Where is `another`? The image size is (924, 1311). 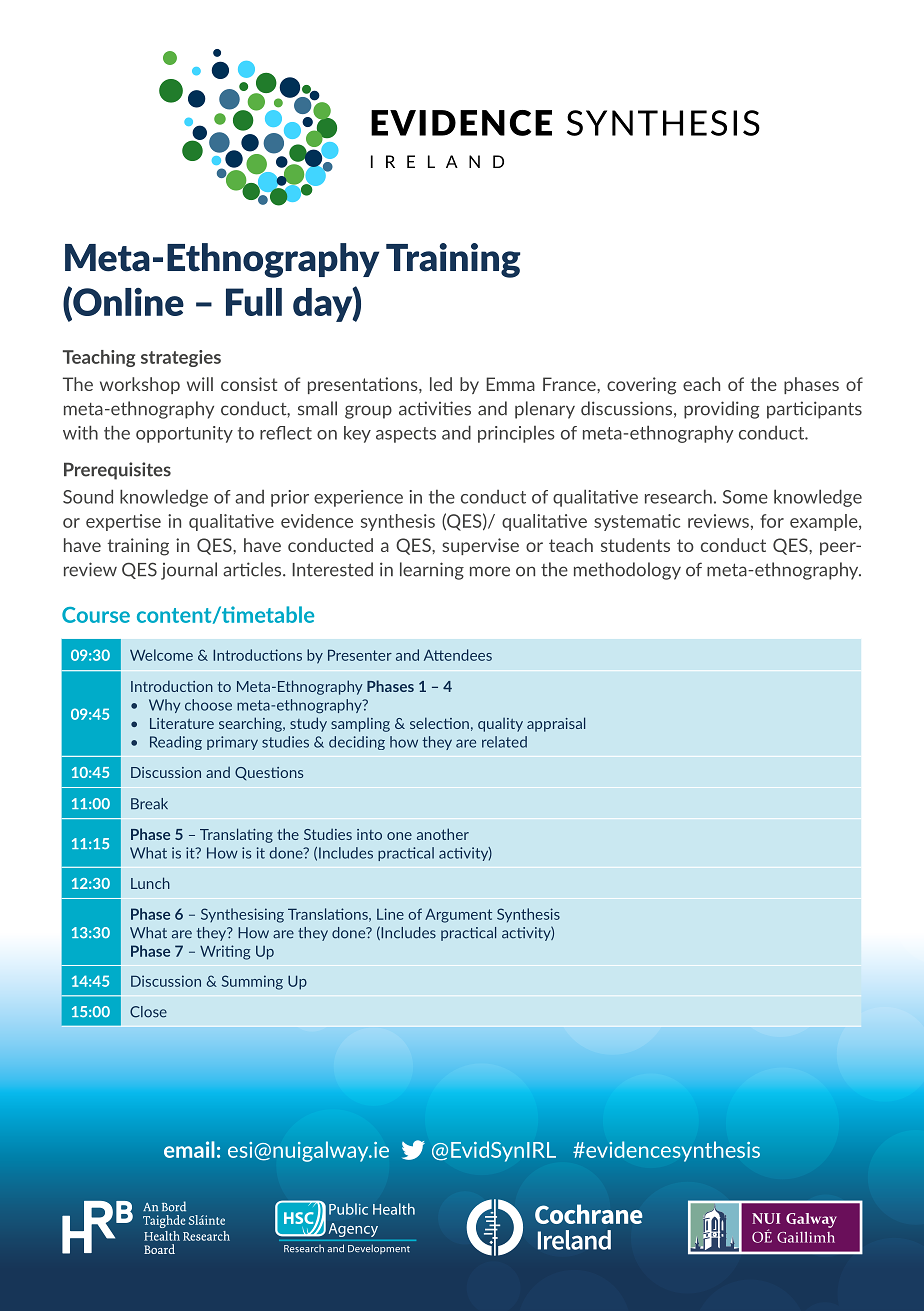 another is located at coordinates (443, 834).
